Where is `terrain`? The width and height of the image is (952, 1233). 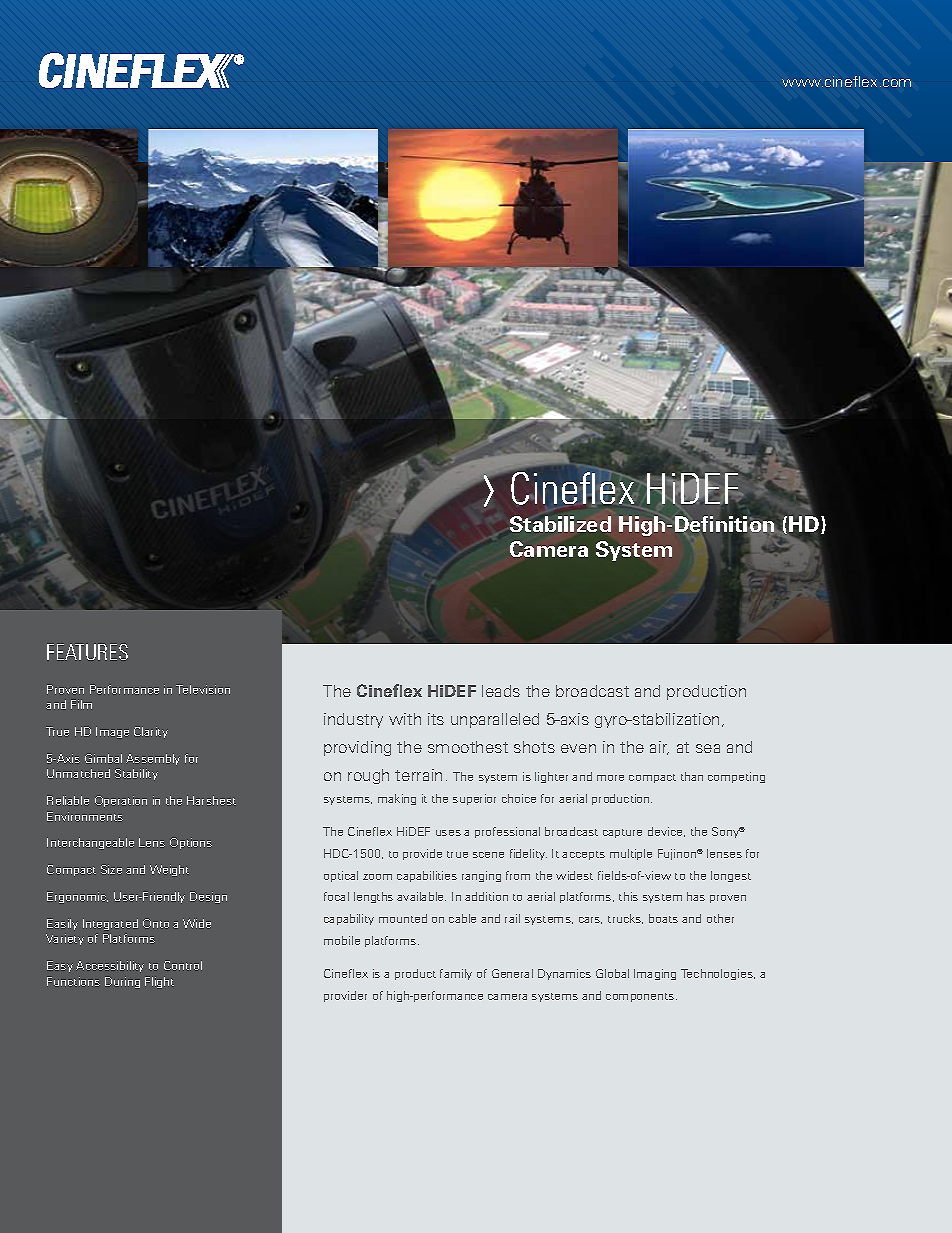
terrain is located at coordinates (418, 775).
